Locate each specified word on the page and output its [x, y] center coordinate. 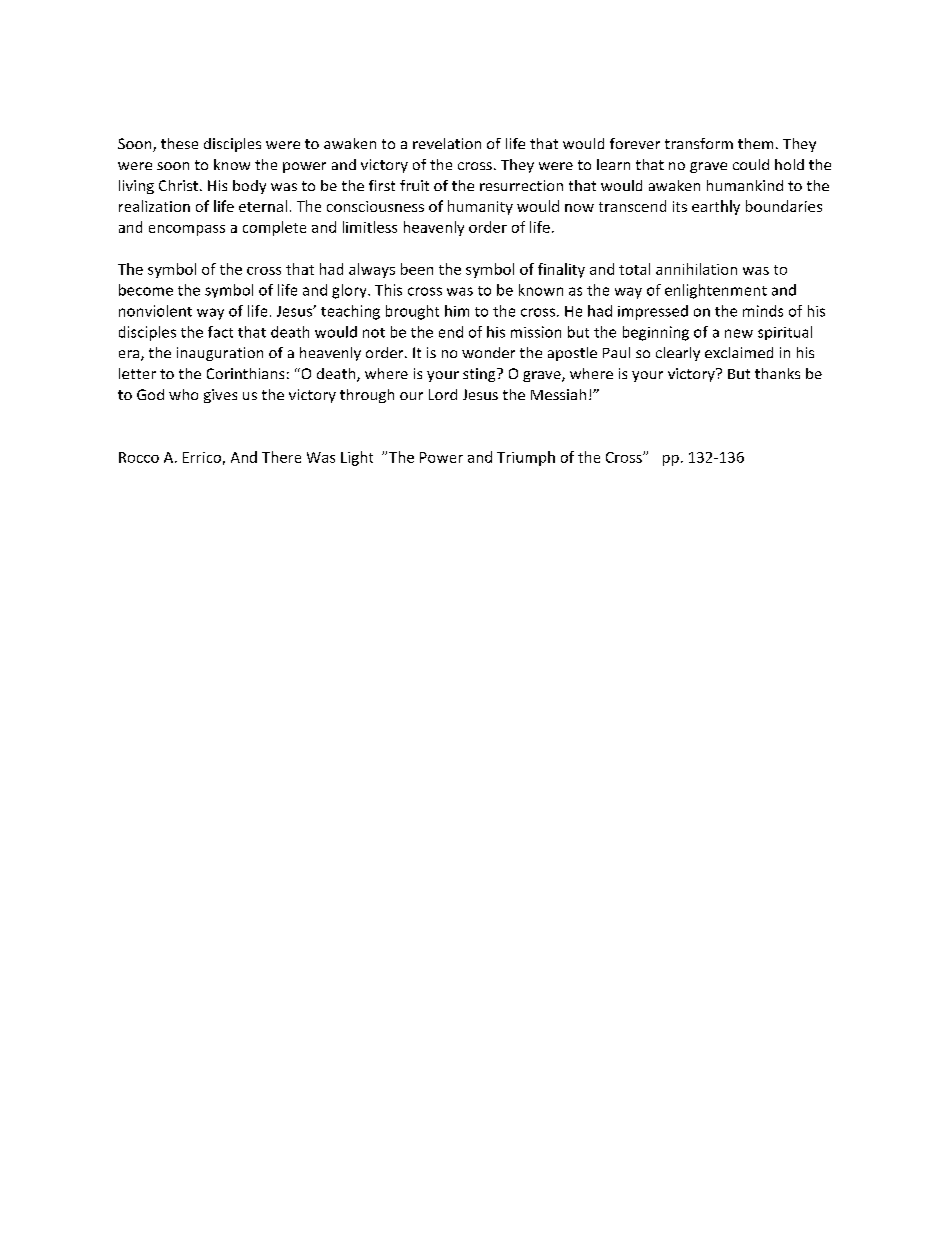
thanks [777, 373]
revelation [447, 143]
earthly [716, 207]
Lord [443, 394]
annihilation [696, 269]
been [417, 269]
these [179, 143]
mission [536, 332]
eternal [263, 206]
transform [699, 143]
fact [220, 332]
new [739, 333]
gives [220, 396]
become [146, 290]
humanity [480, 207]
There [281, 457]
